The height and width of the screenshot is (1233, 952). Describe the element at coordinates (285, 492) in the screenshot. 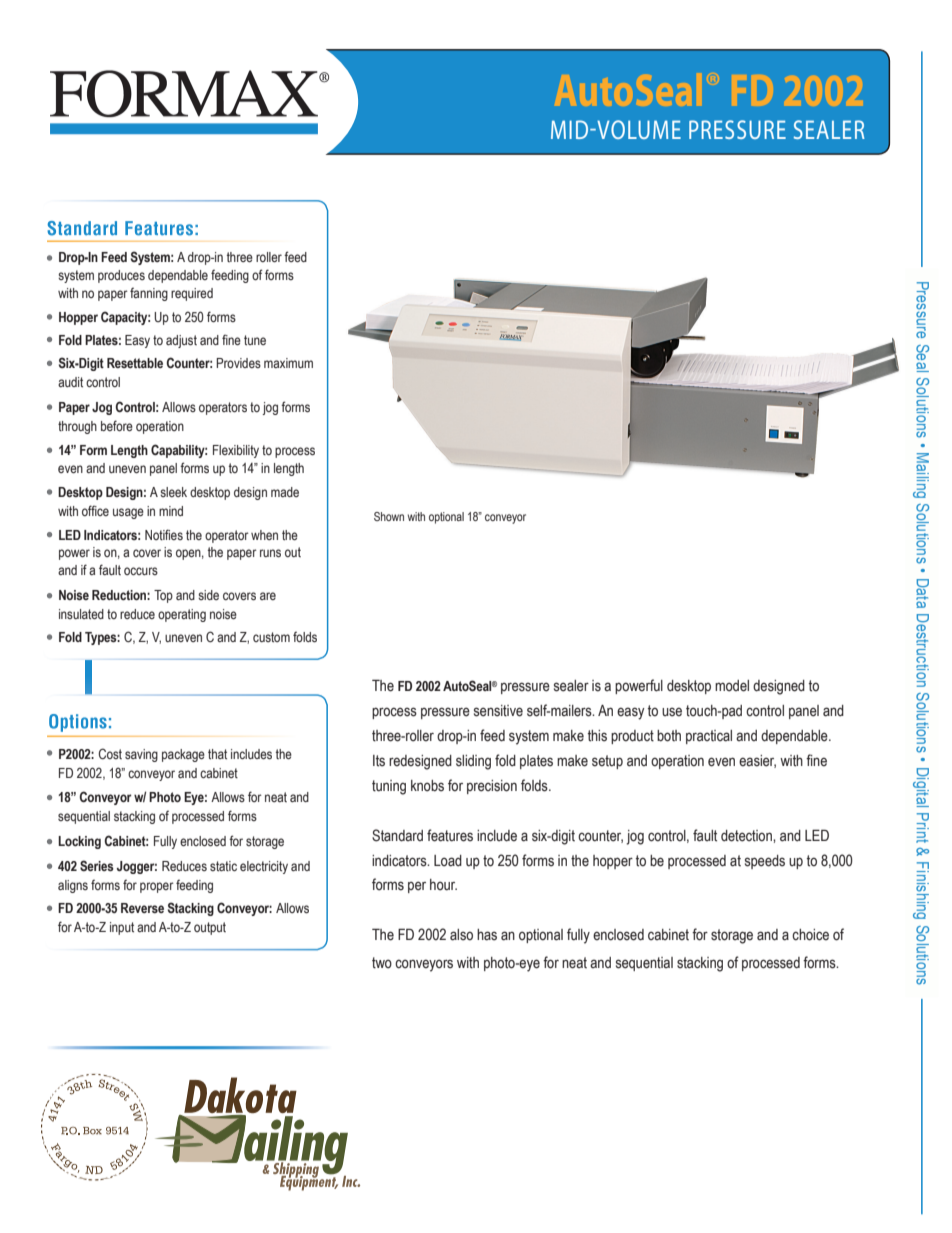

I see `made` at that location.
